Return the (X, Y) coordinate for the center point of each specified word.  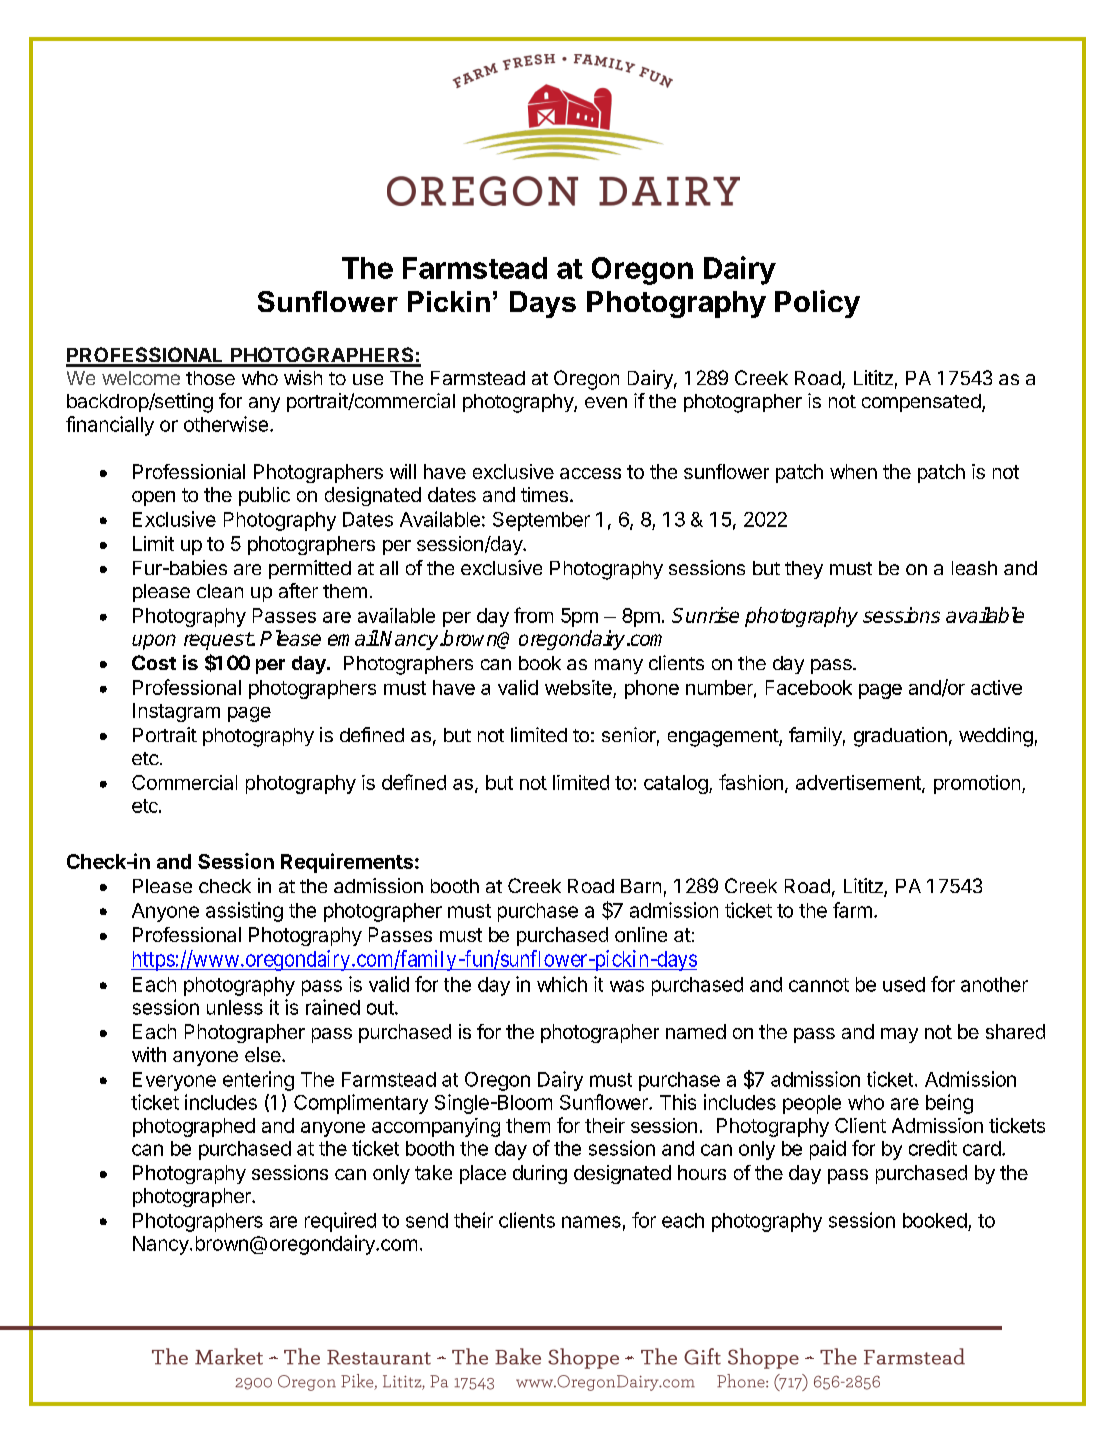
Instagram (176, 712)
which (562, 984)
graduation (900, 737)
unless (235, 1007)
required (340, 1222)
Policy (817, 304)
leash (974, 568)
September (541, 521)
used (904, 984)
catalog (676, 784)
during (540, 1174)
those (210, 378)
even (606, 402)
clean (220, 591)
